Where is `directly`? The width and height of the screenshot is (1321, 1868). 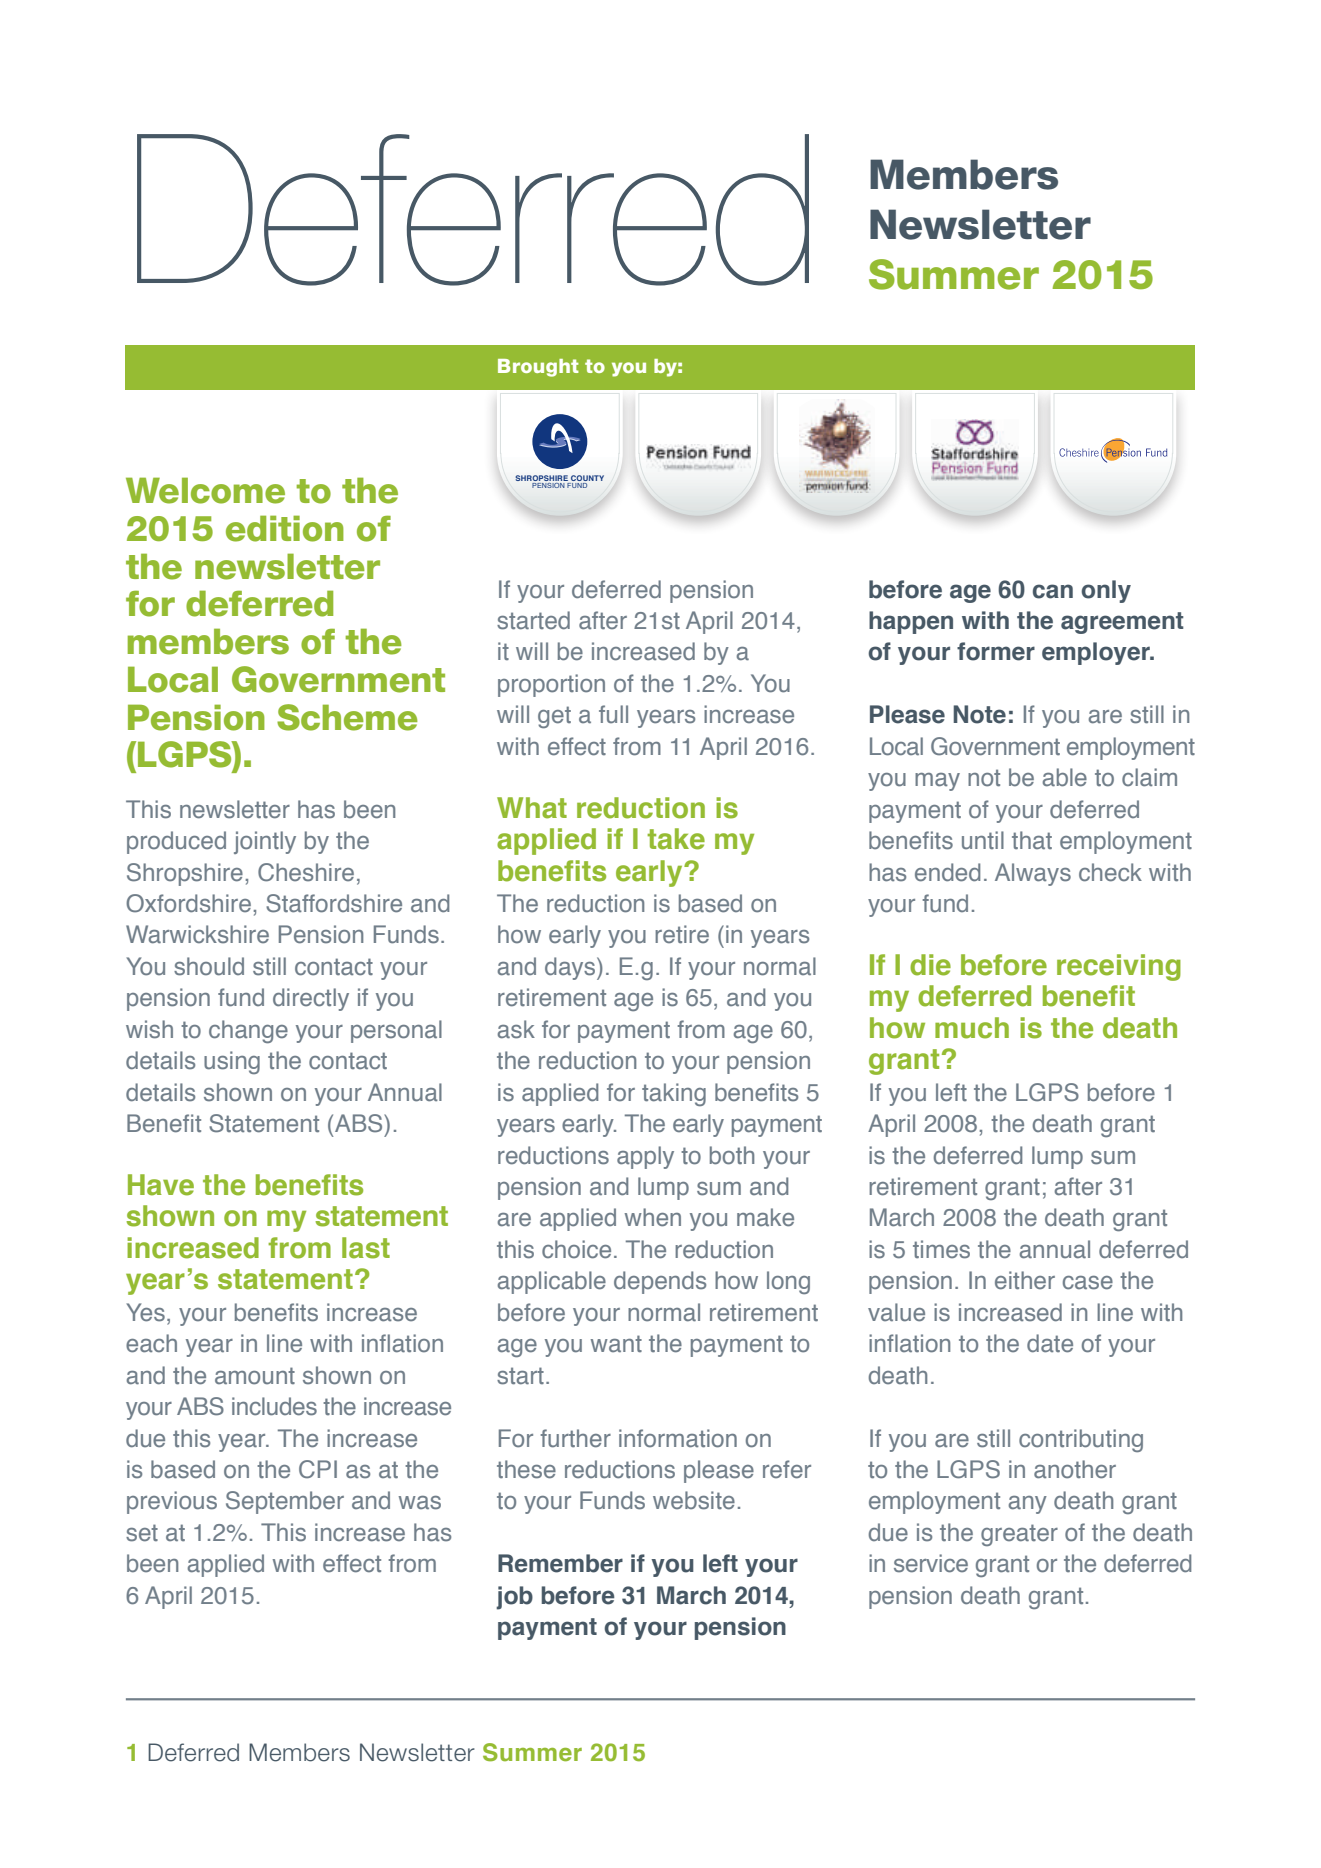 directly is located at coordinates (311, 999).
